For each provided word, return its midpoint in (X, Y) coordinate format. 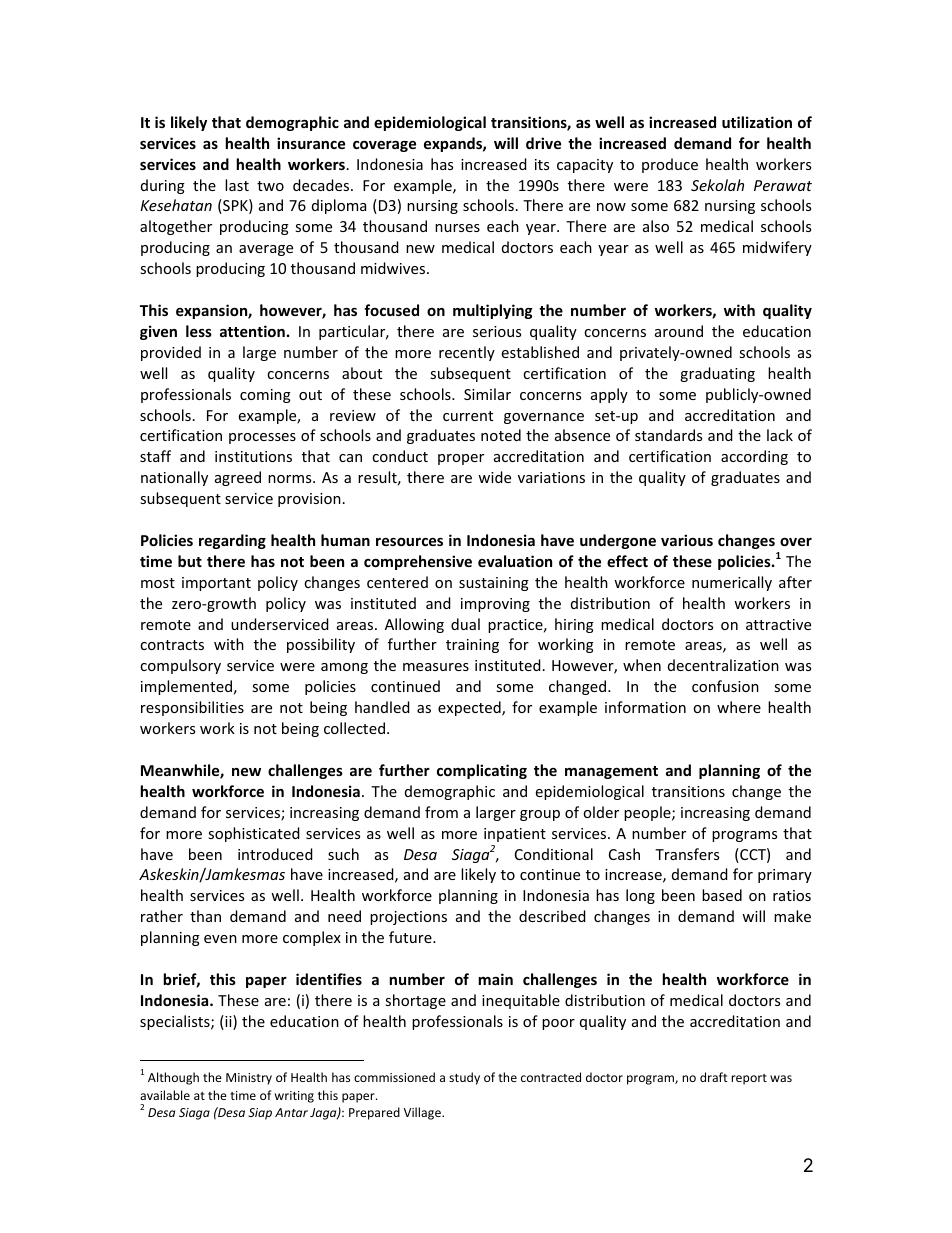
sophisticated (254, 834)
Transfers (687, 854)
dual (465, 624)
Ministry (249, 1079)
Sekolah (717, 185)
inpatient (515, 835)
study (464, 1078)
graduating (717, 374)
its (542, 164)
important (216, 584)
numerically (732, 583)
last (237, 185)
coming (265, 396)
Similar (487, 394)
